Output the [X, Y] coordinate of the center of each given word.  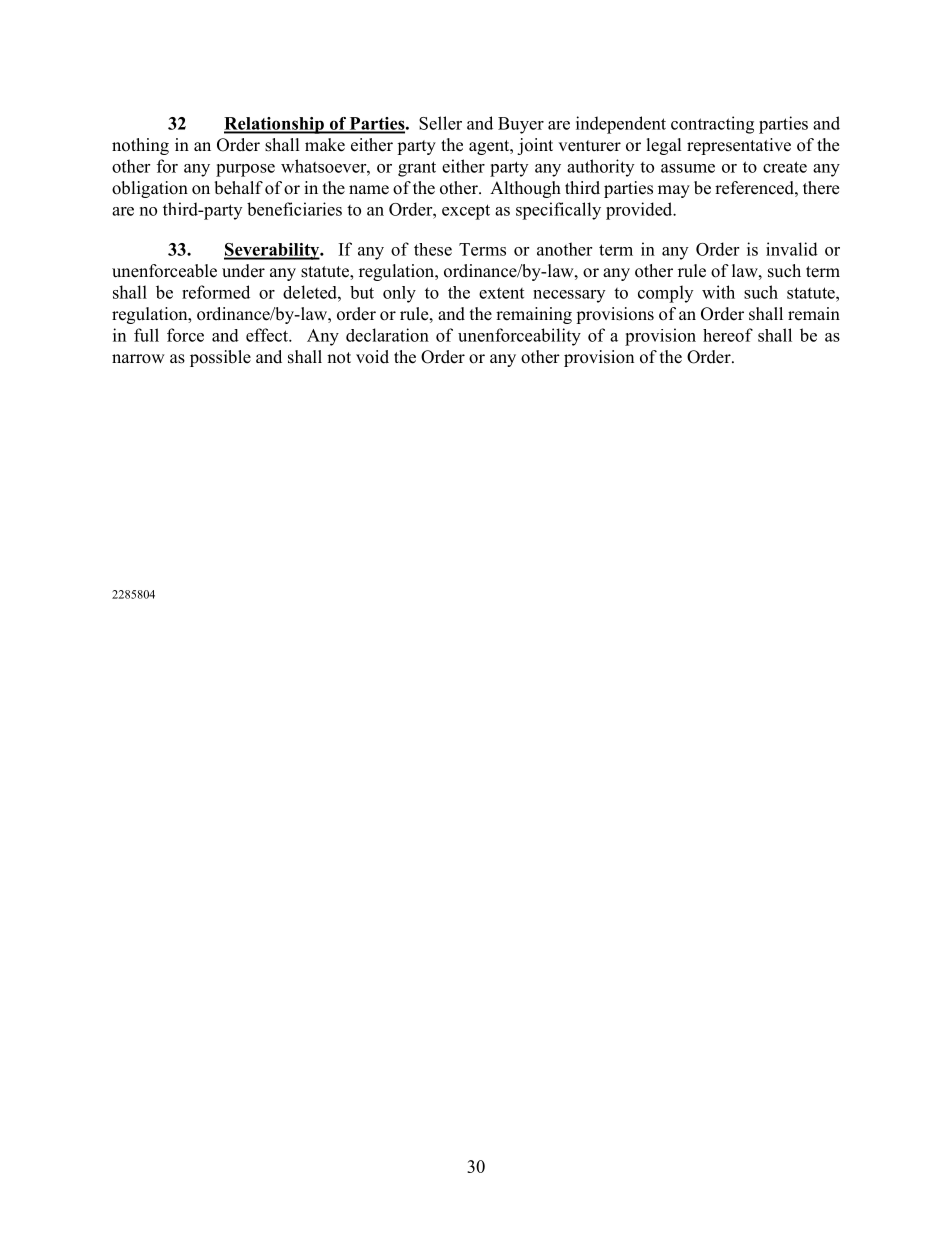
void [372, 357]
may [674, 191]
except [466, 212]
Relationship [275, 125]
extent [501, 293]
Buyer [521, 125]
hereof [728, 335]
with [718, 292]
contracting [712, 125]
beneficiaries [294, 209]
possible [220, 358]
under [243, 271]
